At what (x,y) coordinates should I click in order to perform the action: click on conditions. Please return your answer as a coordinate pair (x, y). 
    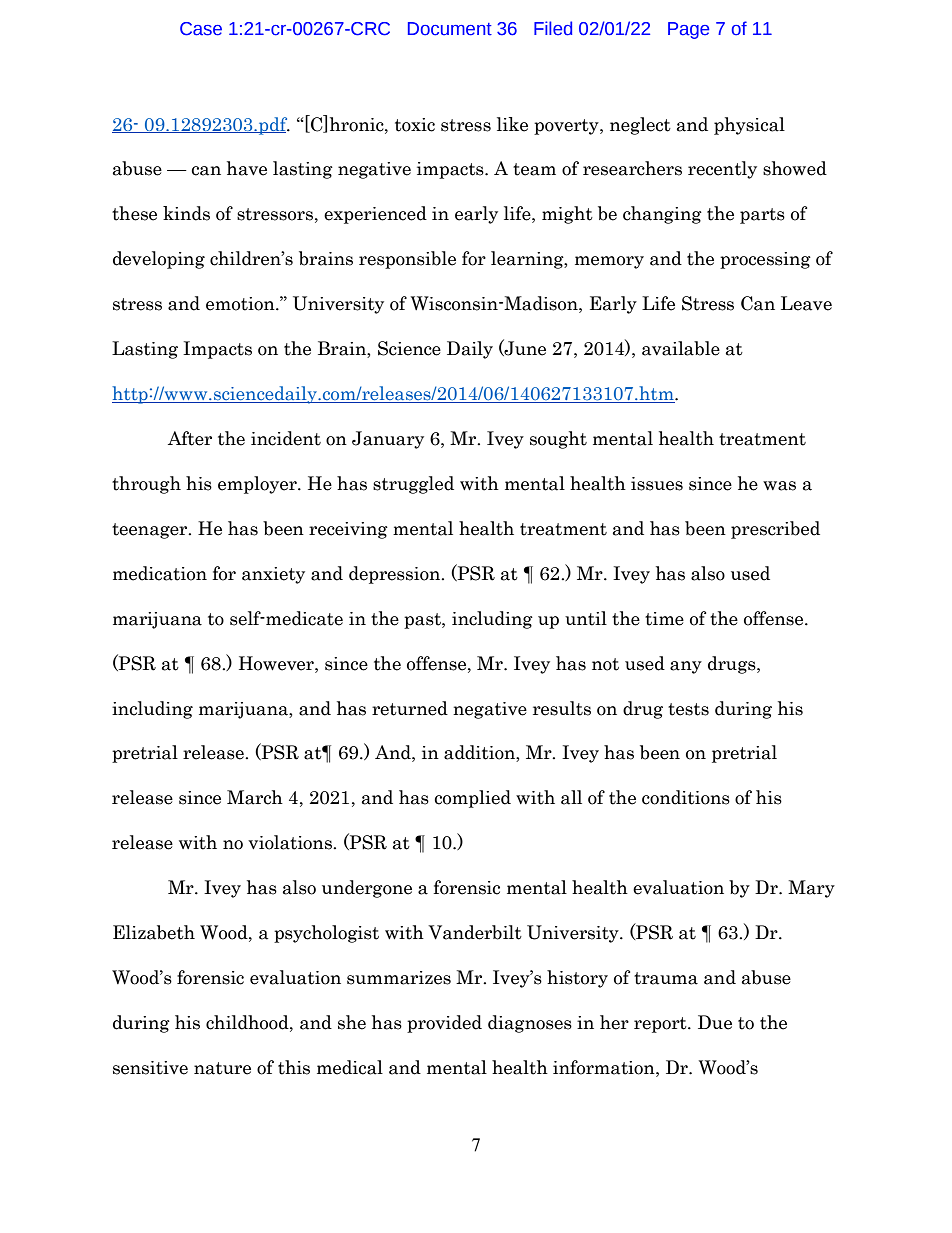
    Looking at the image, I should click on (686, 797).
